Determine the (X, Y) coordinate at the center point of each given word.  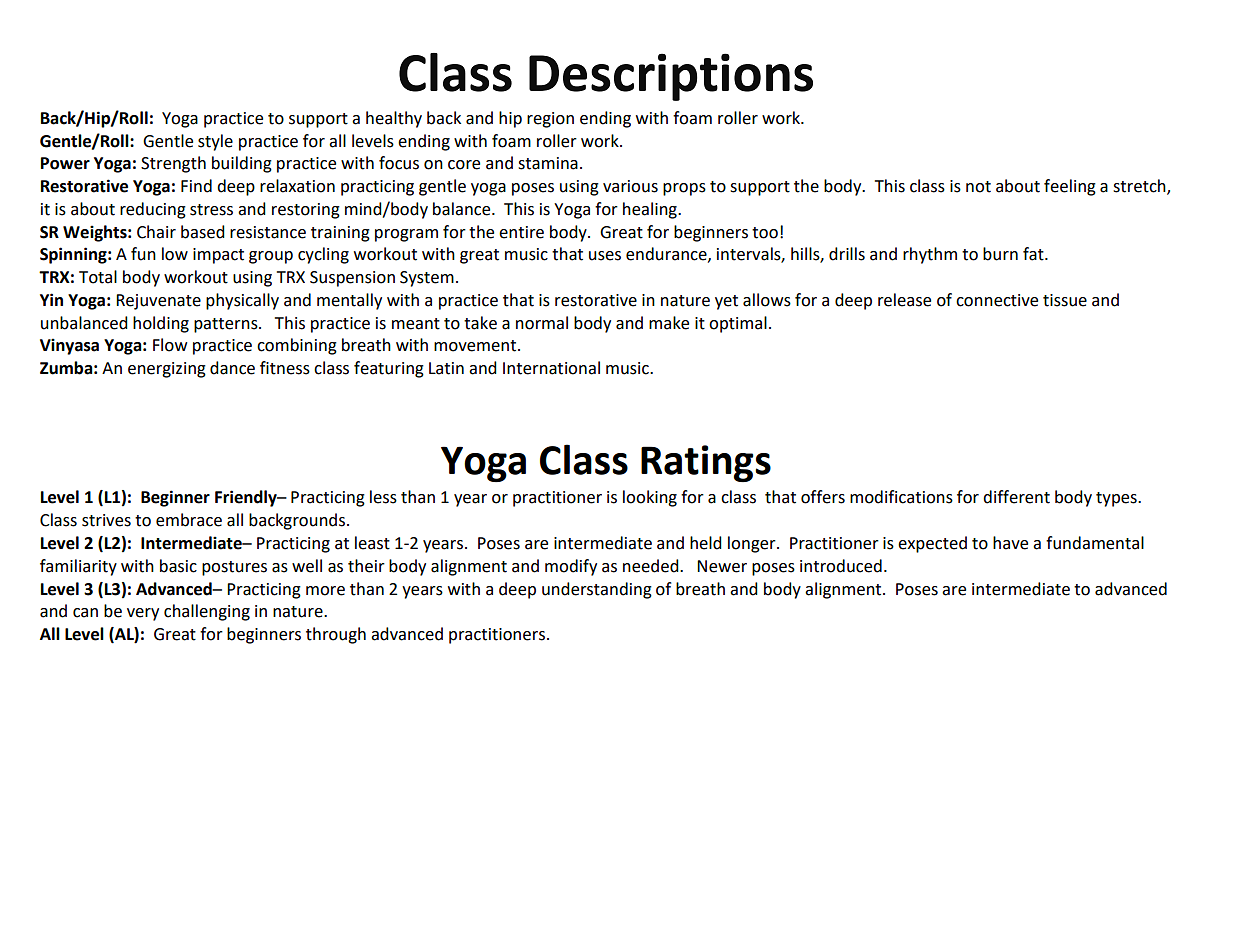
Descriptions (671, 77)
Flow (170, 345)
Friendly (247, 498)
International (551, 368)
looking (650, 498)
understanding (597, 590)
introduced (841, 566)
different (1016, 497)
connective (997, 300)
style (215, 142)
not (978, 187)
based (203, 232)
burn (1000, 254)
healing (651, 210)
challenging (207, 612)
